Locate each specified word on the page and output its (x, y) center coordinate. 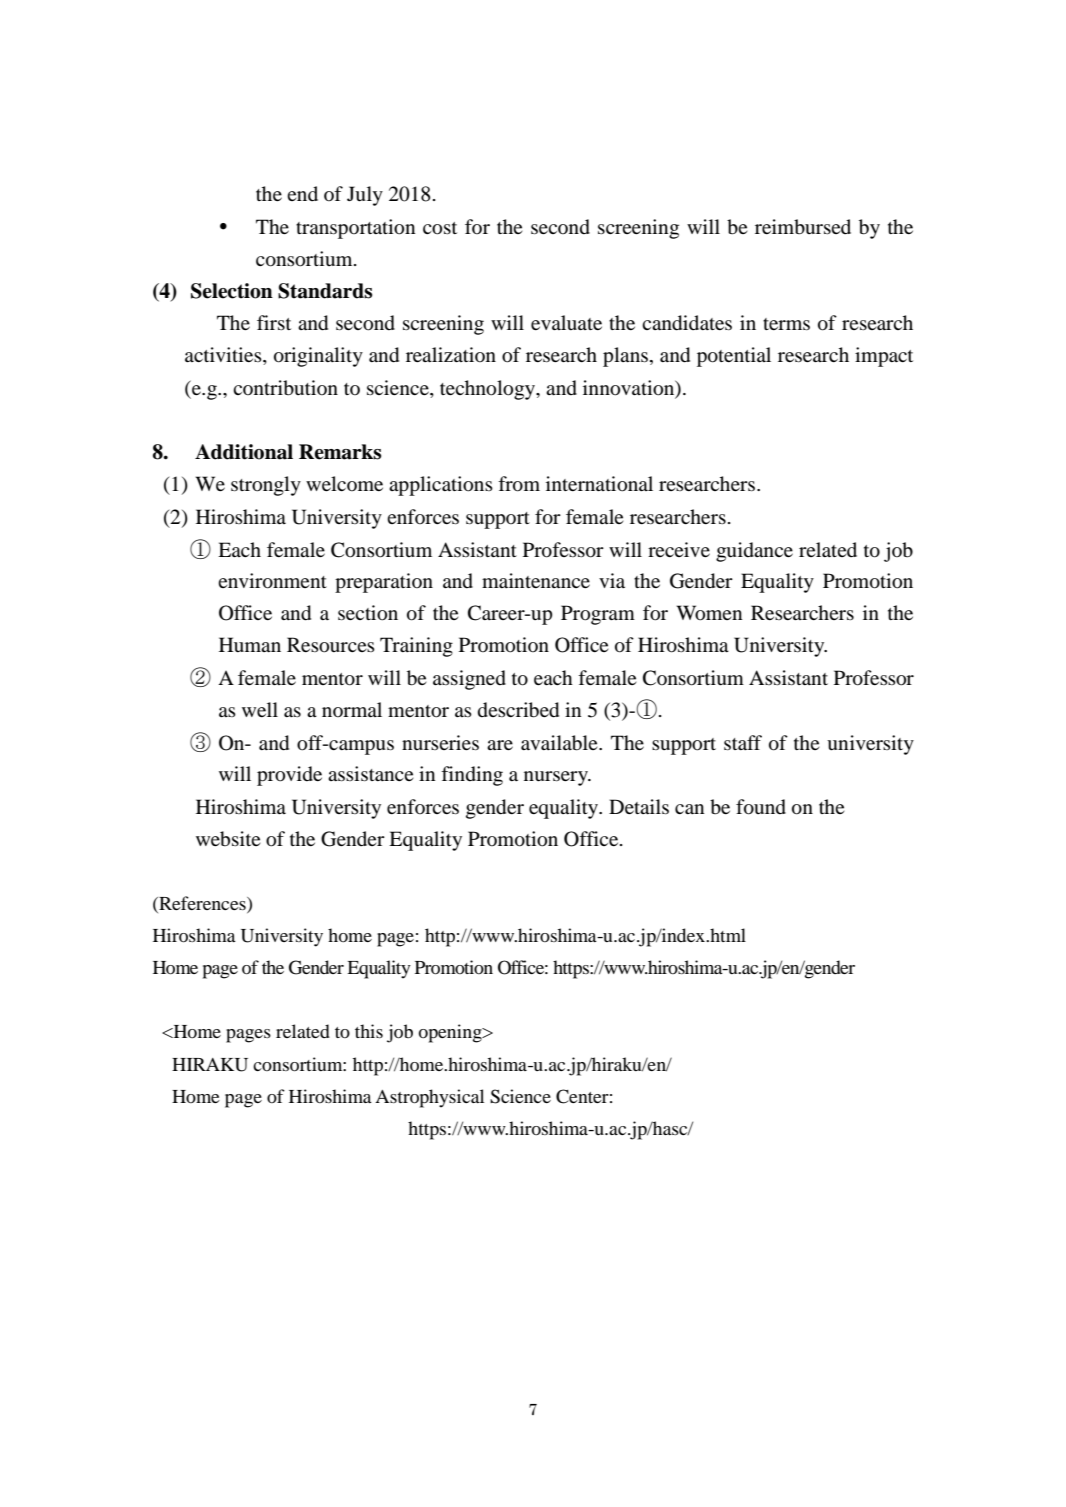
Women (709, 613)
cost (440, 228)
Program (598, 615)
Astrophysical (429, 1098)
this (369, 1031)
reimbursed (803, 227)
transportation (355, 229)
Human (250, 644)
